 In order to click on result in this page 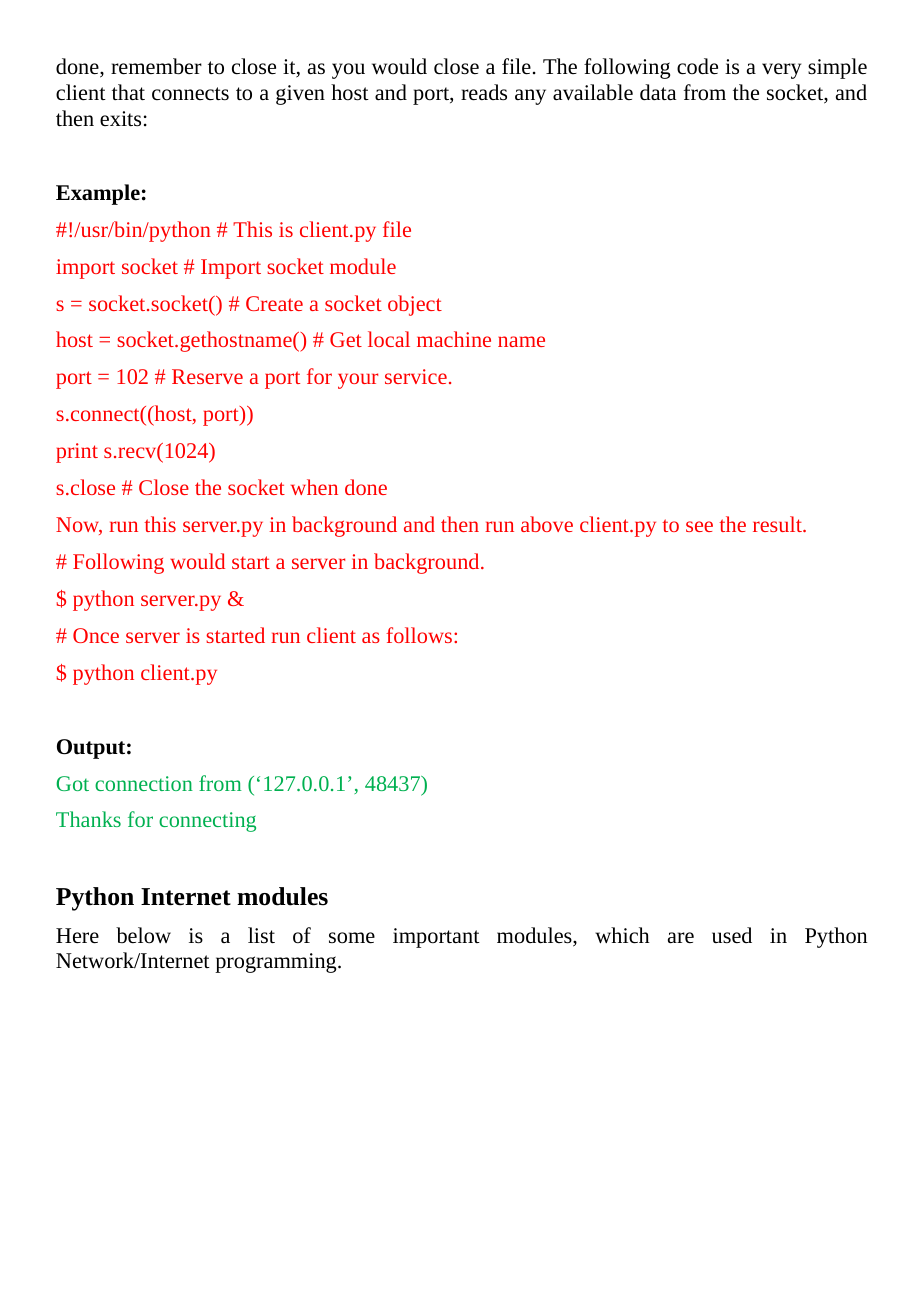, I will do `click(778, 524)`.
